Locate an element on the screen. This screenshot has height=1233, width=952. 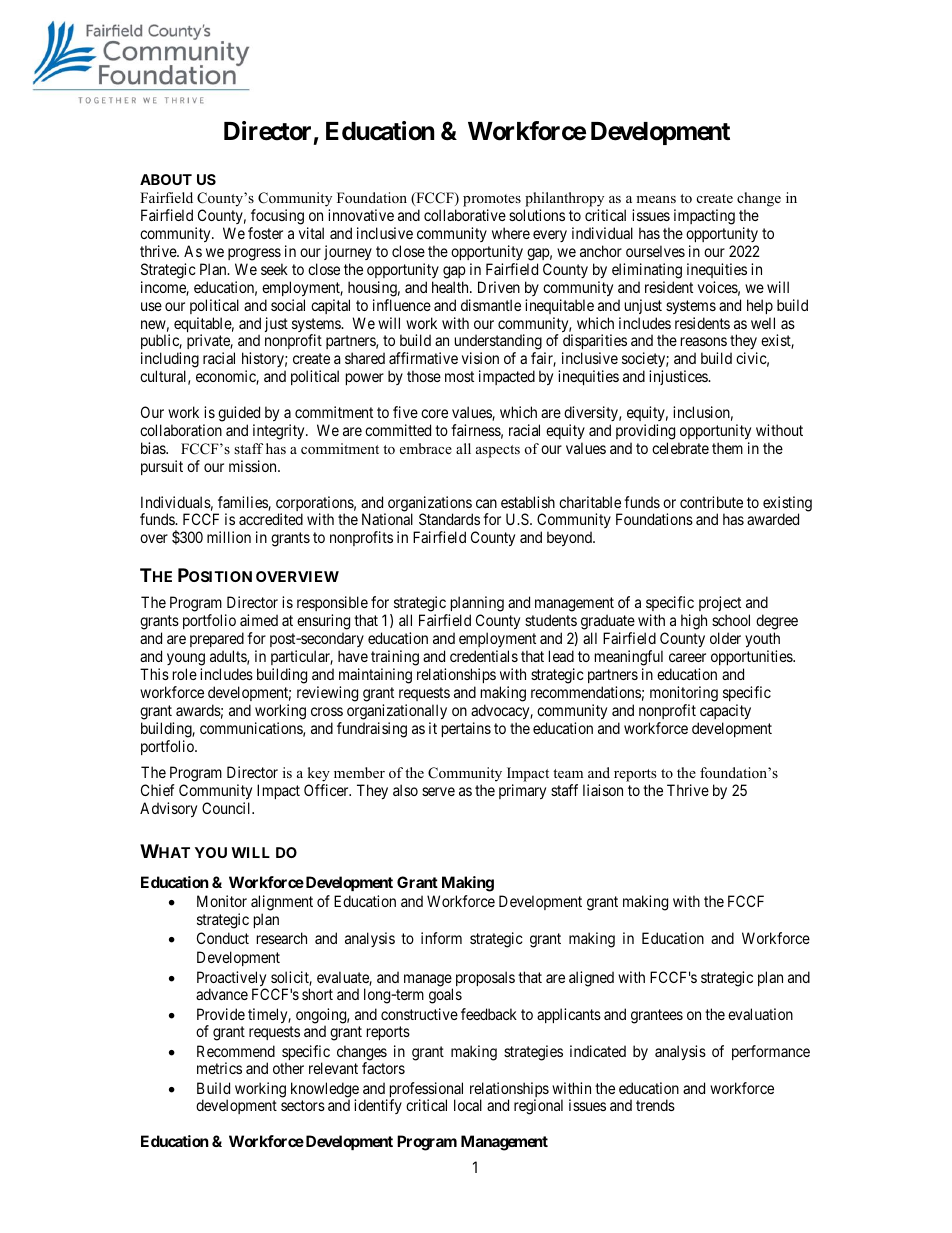
contribute is located at coordinates (711, 502).
